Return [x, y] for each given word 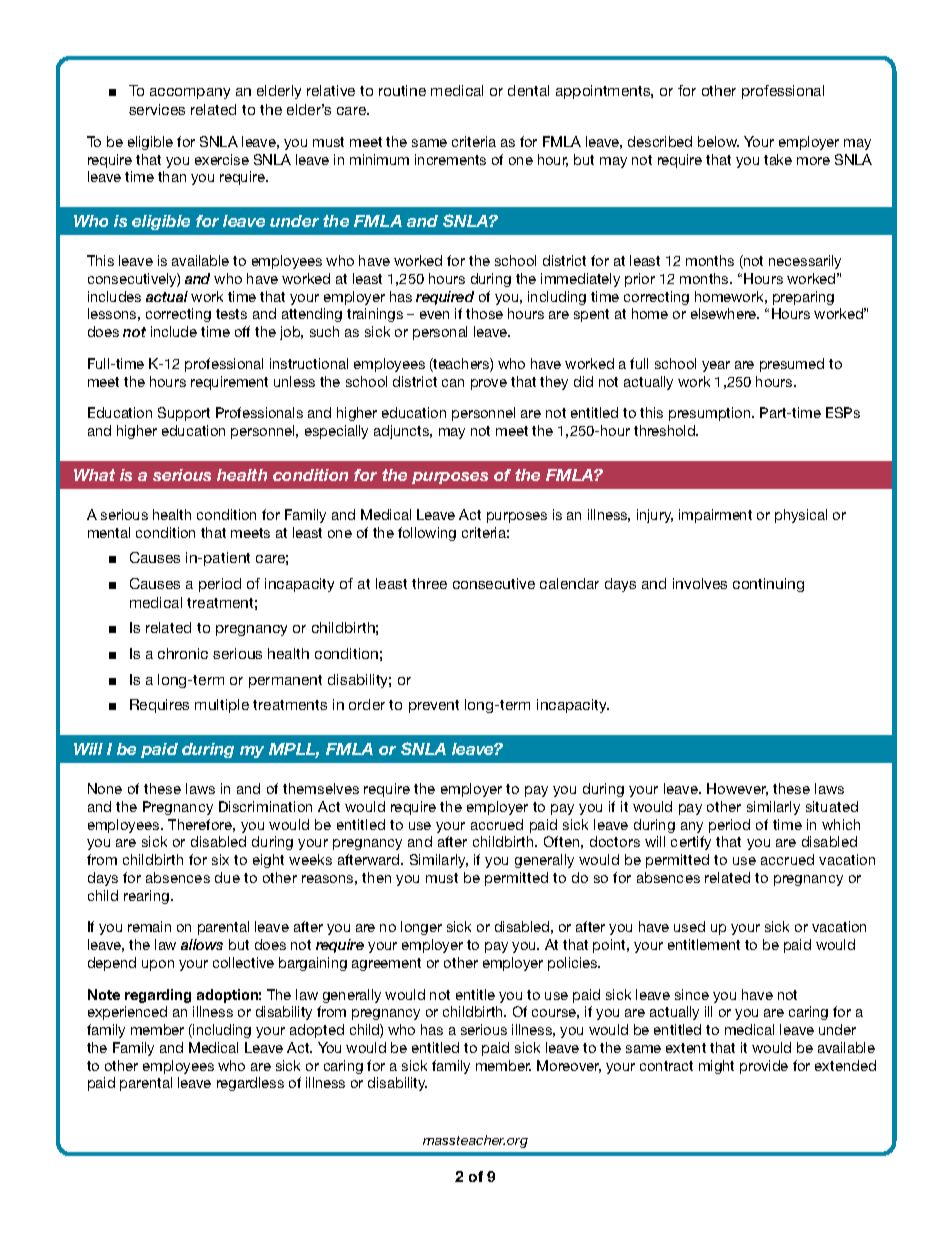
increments [450, 159]
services [157, 109]
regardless [250, 1084]
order [367, 704]
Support [184, 414]
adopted [317, 1031]
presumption [711, 414]
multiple [222, 706]
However [737, 789]
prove [489, 384]
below [718, 141]
